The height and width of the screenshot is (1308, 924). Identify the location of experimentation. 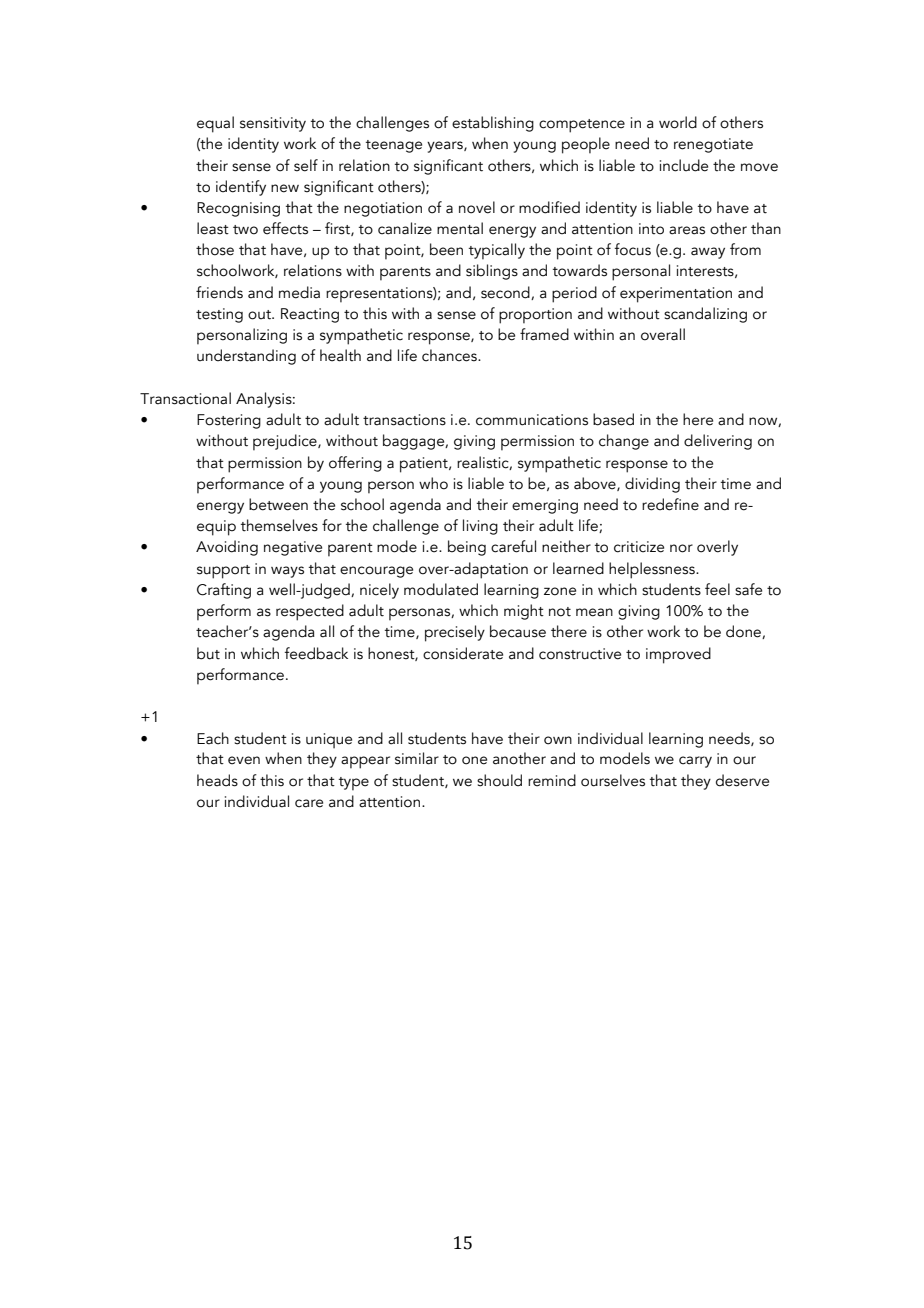
(676, 295).
